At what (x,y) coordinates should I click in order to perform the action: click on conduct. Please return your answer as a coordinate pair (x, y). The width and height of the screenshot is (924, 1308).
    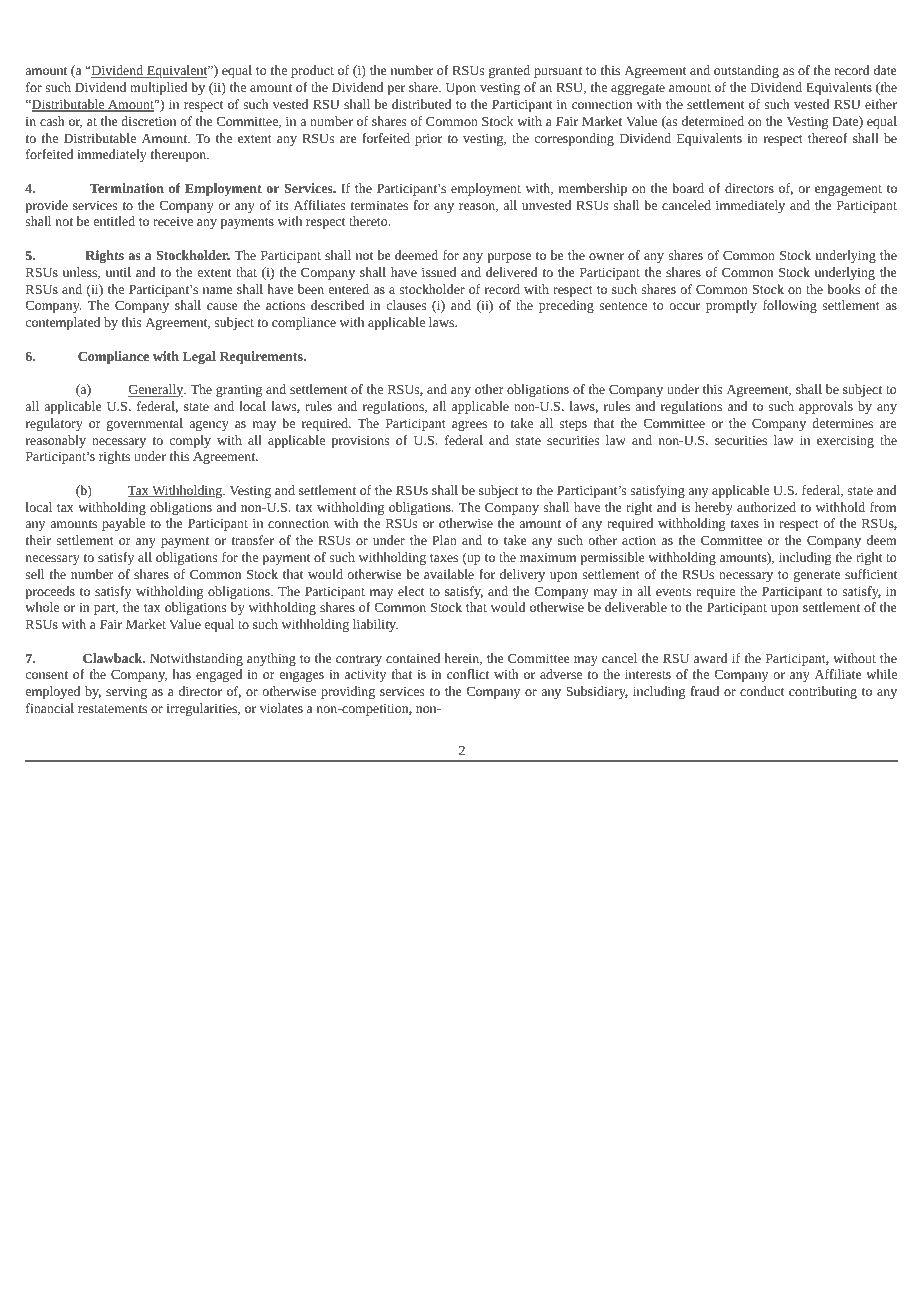
    Looking at the image, I should click on (762, 691).
